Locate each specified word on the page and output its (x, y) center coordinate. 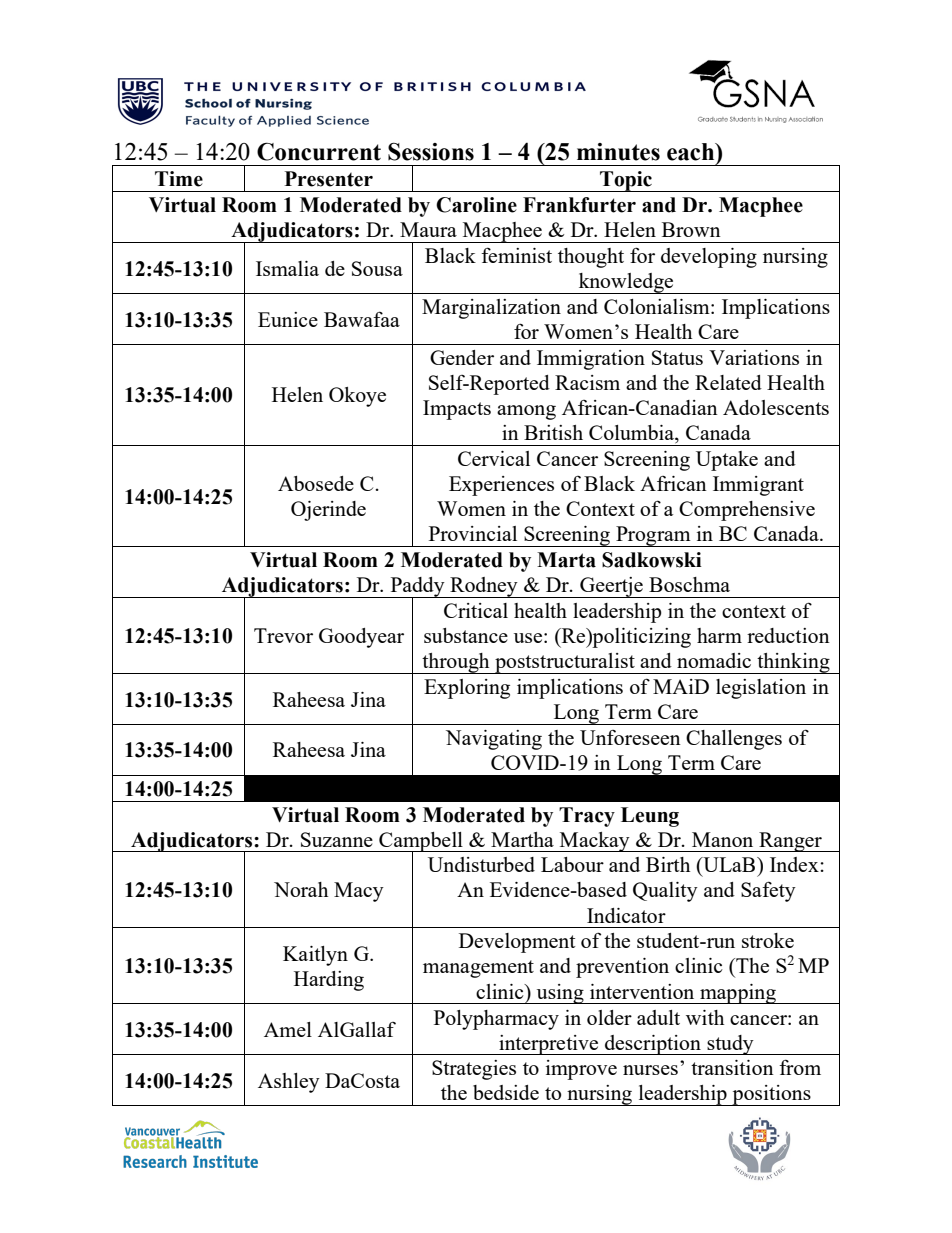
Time (179, 179)
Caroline (476, 205)
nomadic (714, 660)
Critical (476, 610)
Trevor (283, 635)
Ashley (289, 1083)
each (692, 152)
